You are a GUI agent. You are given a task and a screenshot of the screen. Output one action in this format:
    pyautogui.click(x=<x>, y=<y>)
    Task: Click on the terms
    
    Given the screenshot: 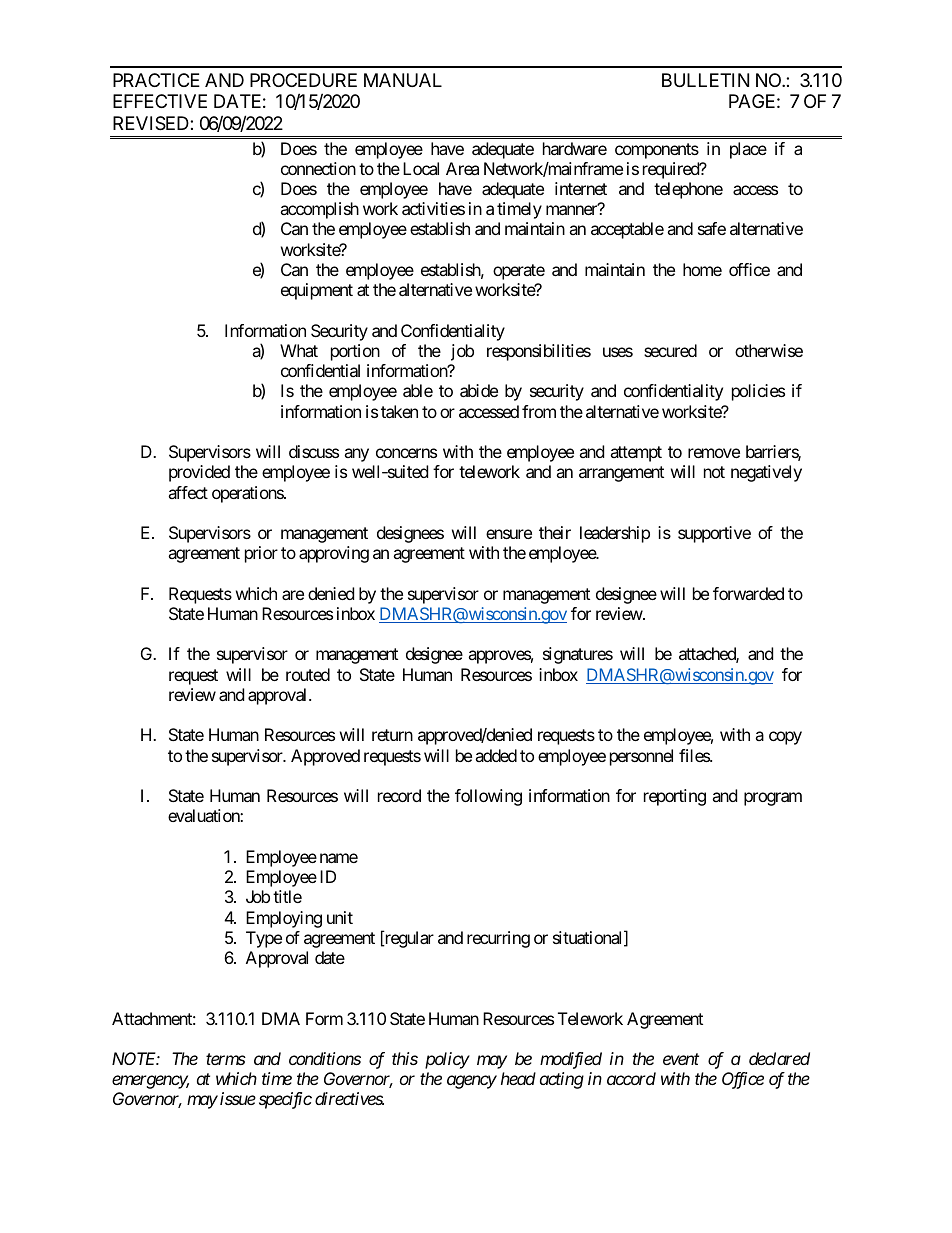 What is the action you would take?
    pyautogui.click(x=226, y=1059)
